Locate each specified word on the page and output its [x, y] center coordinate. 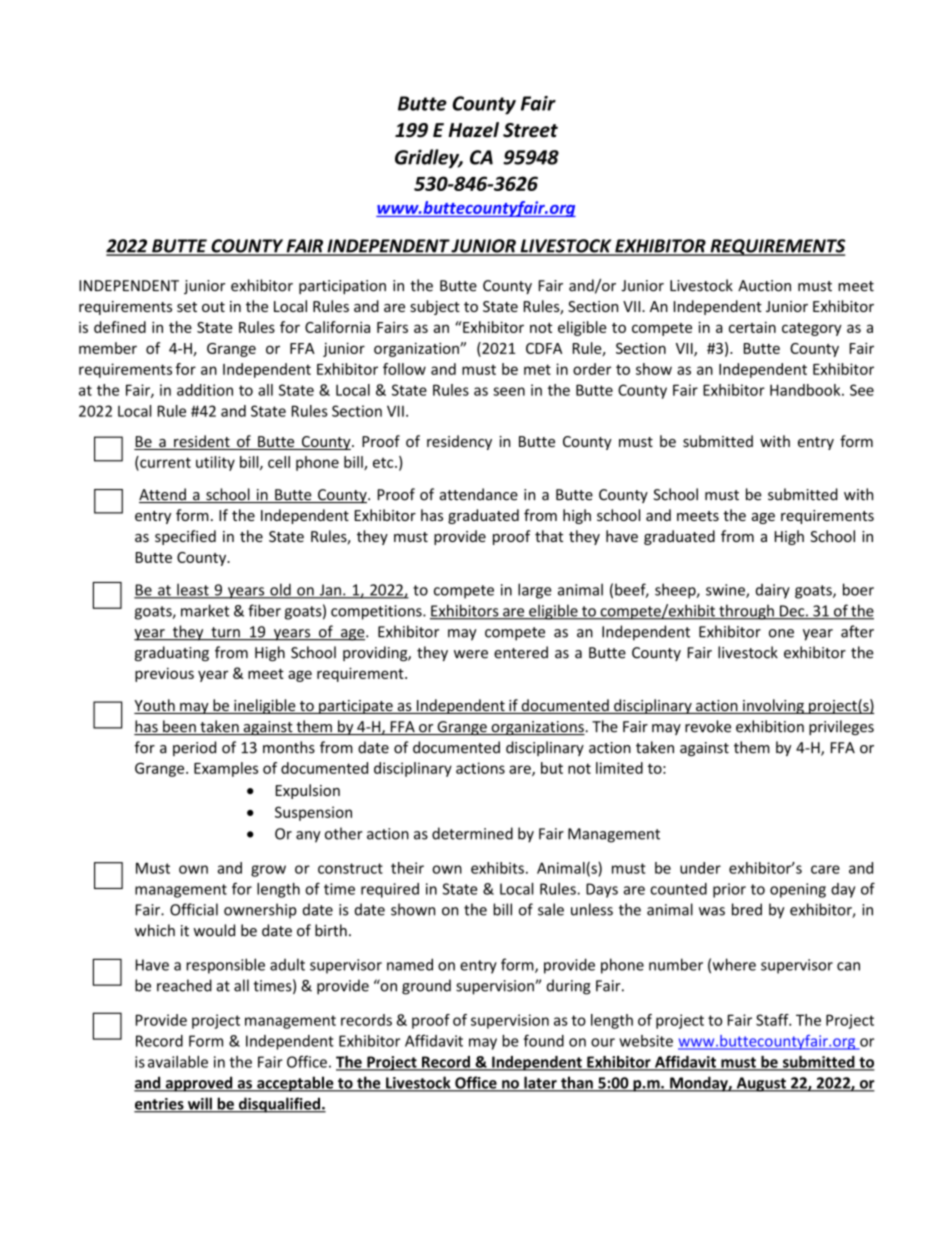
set [187, 307]
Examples [226, 769]
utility [215, 463]
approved [199, 1084]
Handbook [806, 390]
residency [459, 442]
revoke [708, 726]
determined [472, 833]
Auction [764, 286]
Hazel [473, 130]
